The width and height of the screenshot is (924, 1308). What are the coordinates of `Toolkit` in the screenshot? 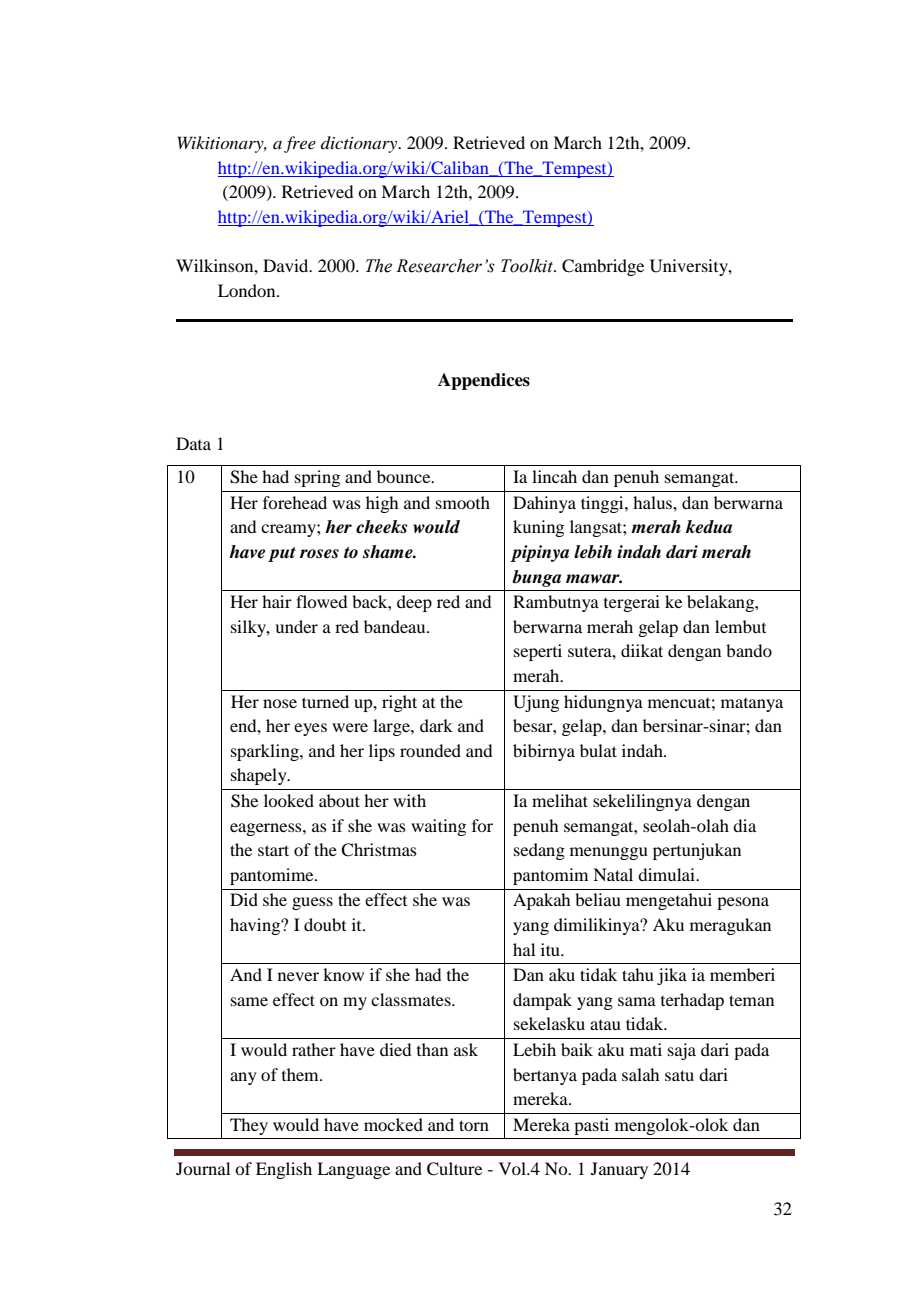 It's located at (528, 266).
